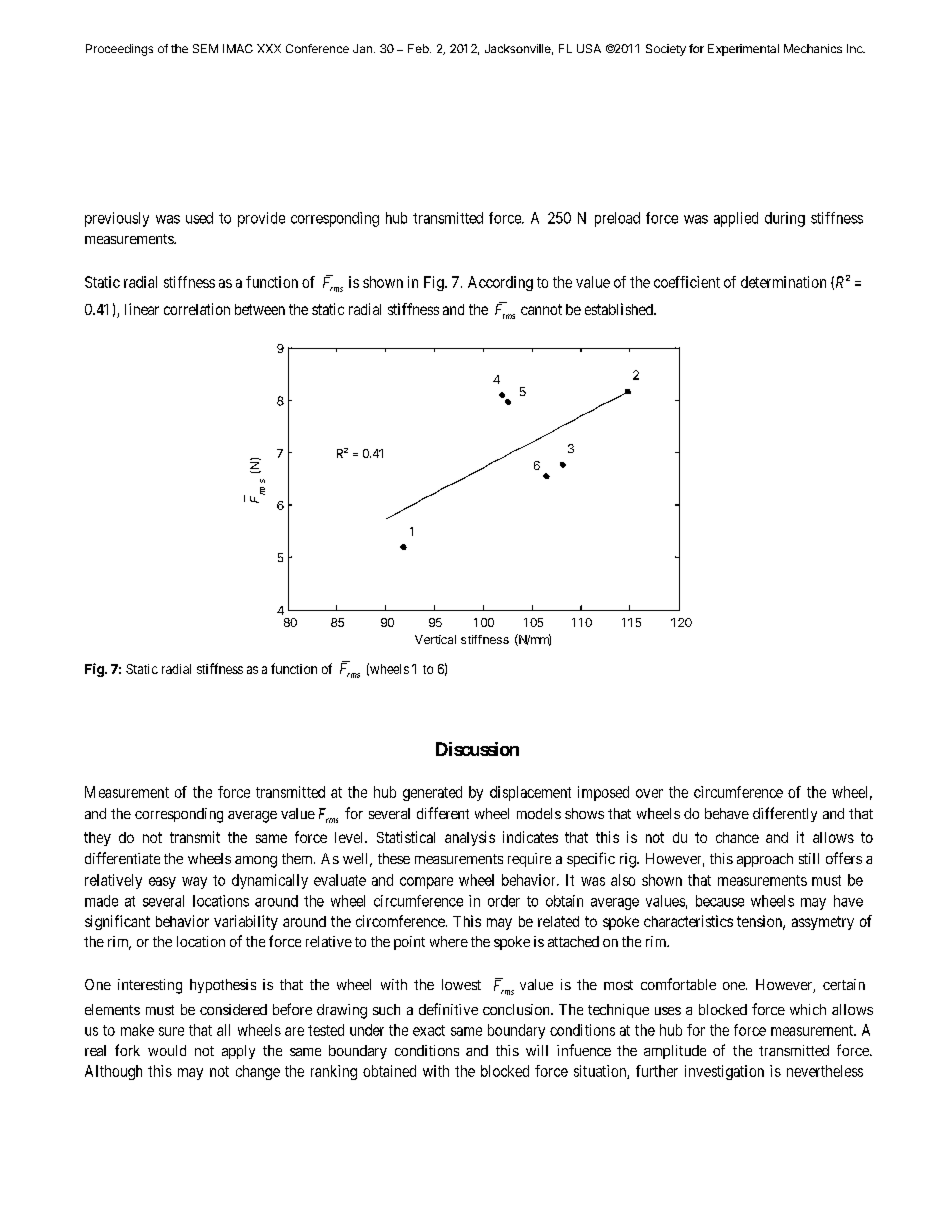  I want to click on Experimental, so click(743, 50).
